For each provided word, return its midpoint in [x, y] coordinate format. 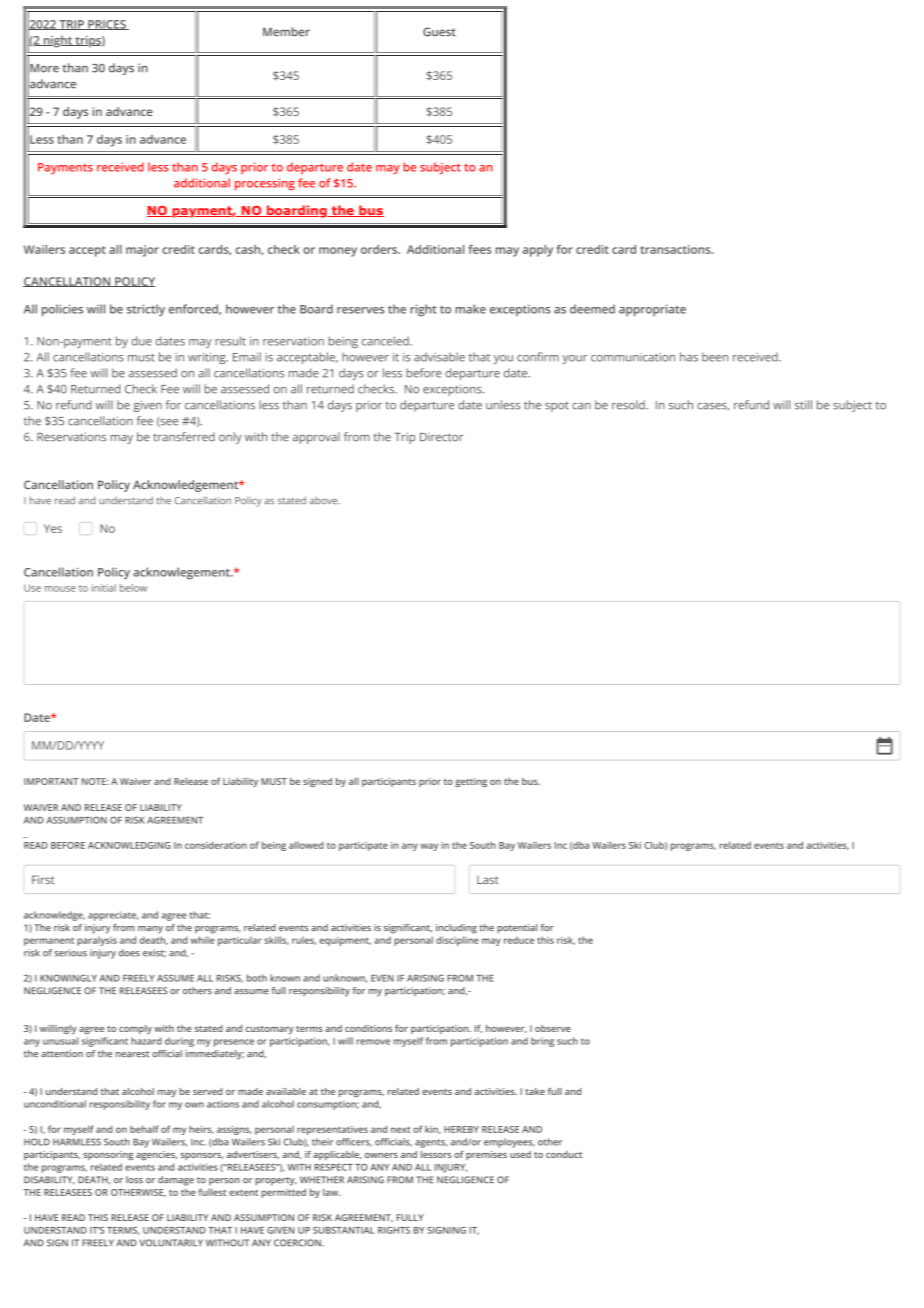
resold [629, 405]
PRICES [107, 25]
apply [538, 251]
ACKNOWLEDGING [129, 845]
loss [134, 1180]
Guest [439, 31]
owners [381, 1155]
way [429, 847]
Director [441, 437]
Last [488, 880]
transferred [184, 437]
